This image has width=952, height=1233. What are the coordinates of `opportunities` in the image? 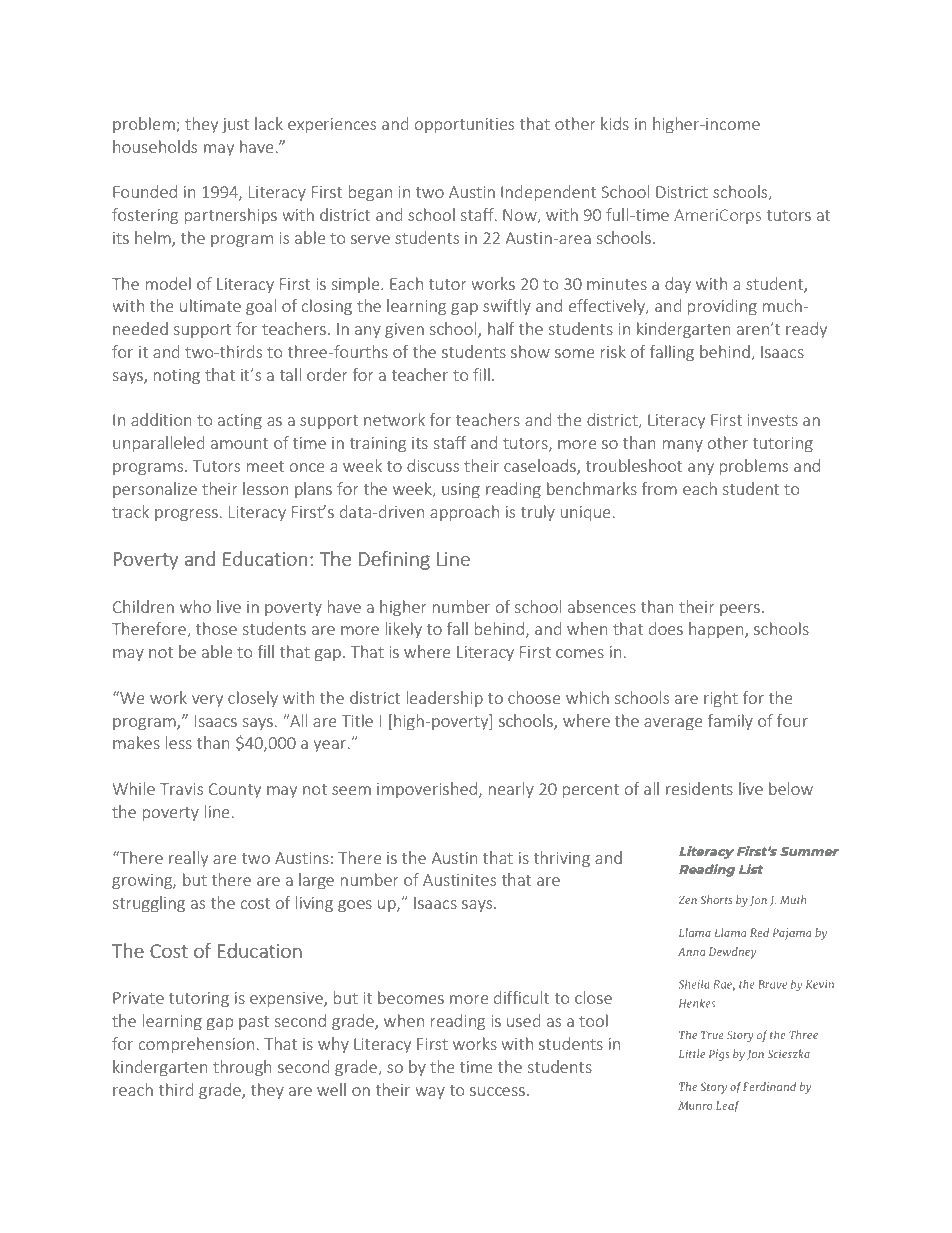 It's located at (464, 125).
